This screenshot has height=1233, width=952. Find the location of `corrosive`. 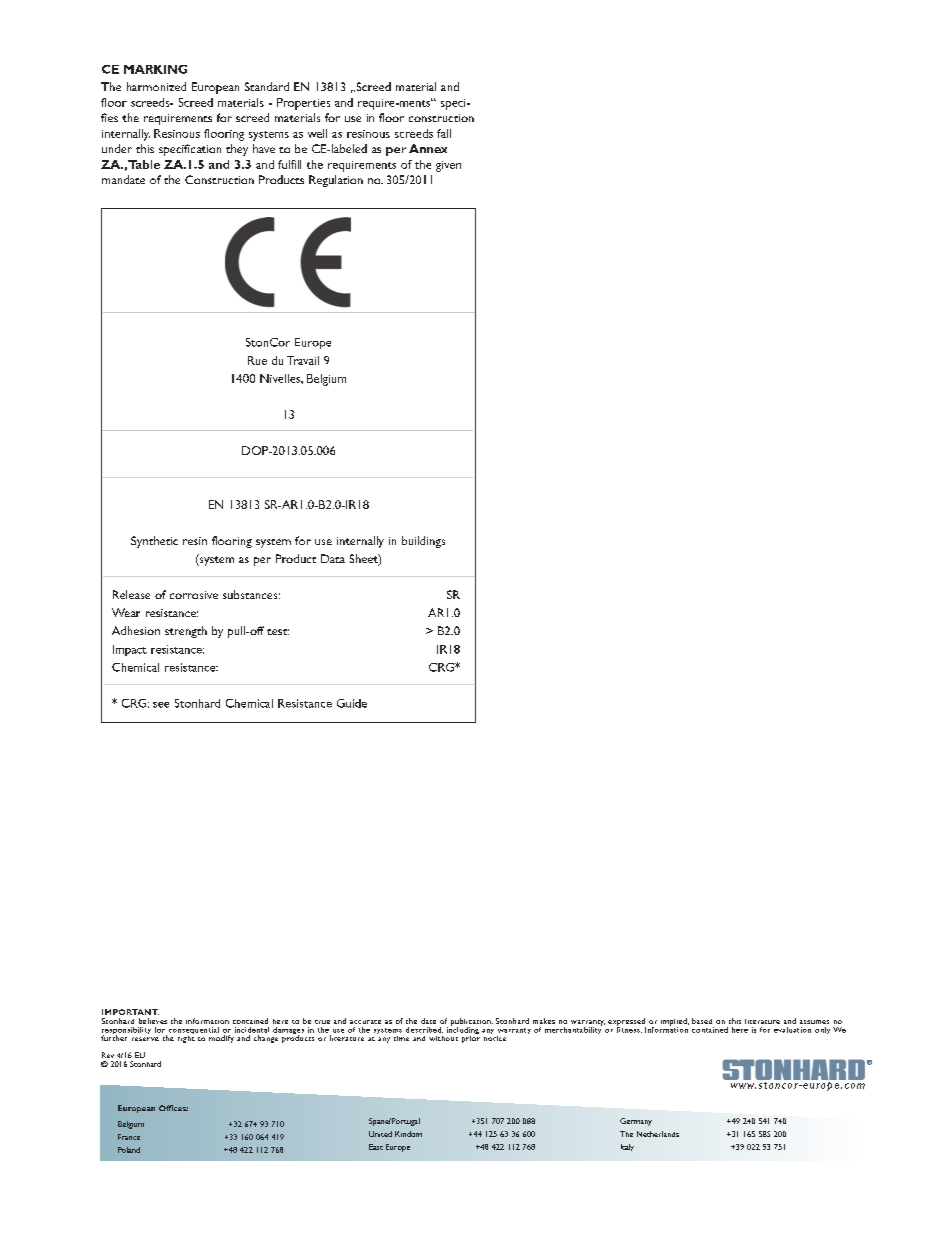

corrosive is located at coordinates (194, 595).
